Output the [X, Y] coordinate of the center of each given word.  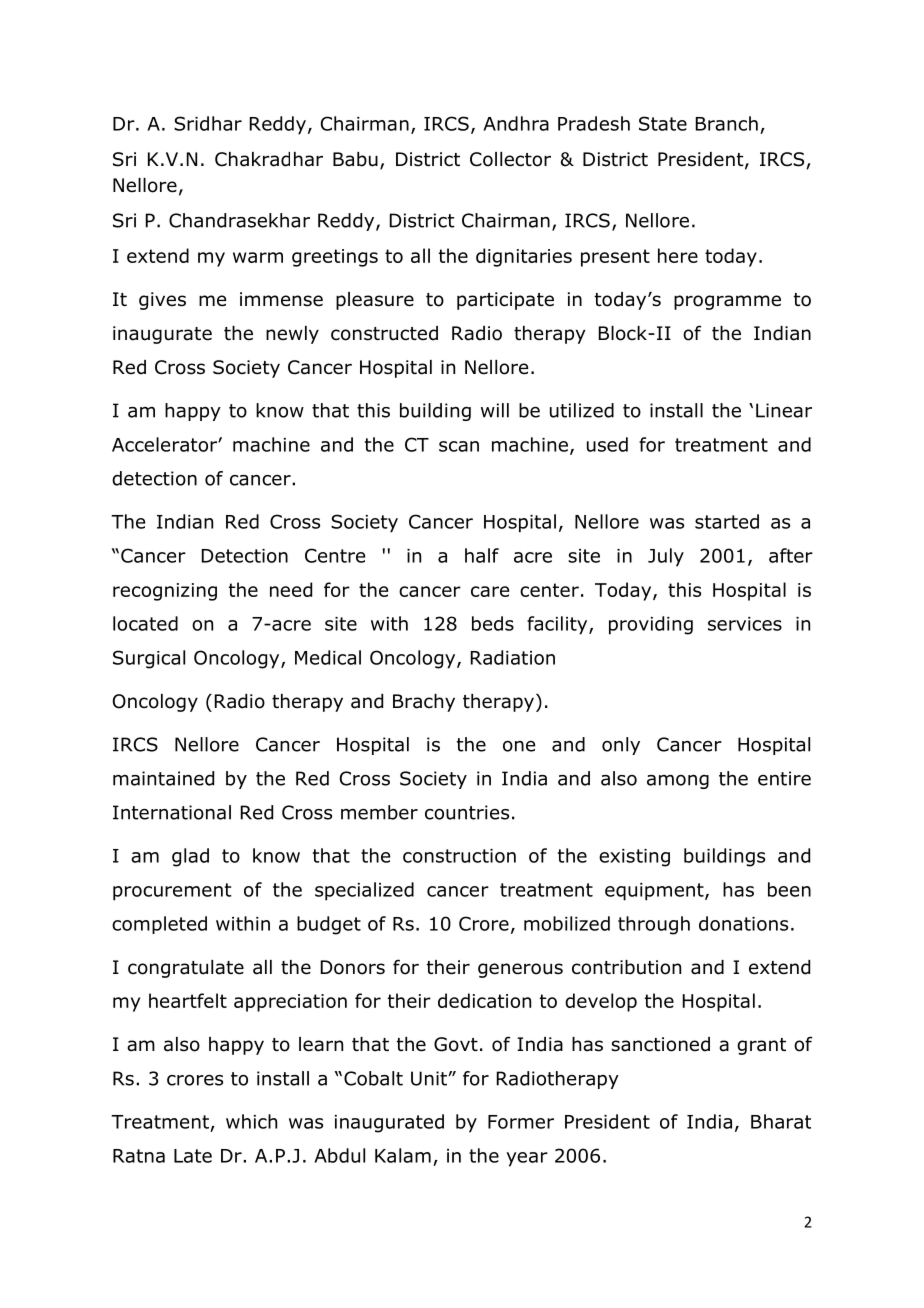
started [727, 521]
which [251, 1121]
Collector [510, 159]
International [172, 812]
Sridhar [208, 123]
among [678, 782]
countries [467, 812]
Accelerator [165, 444]
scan [459, 446]
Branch [727, 123]
